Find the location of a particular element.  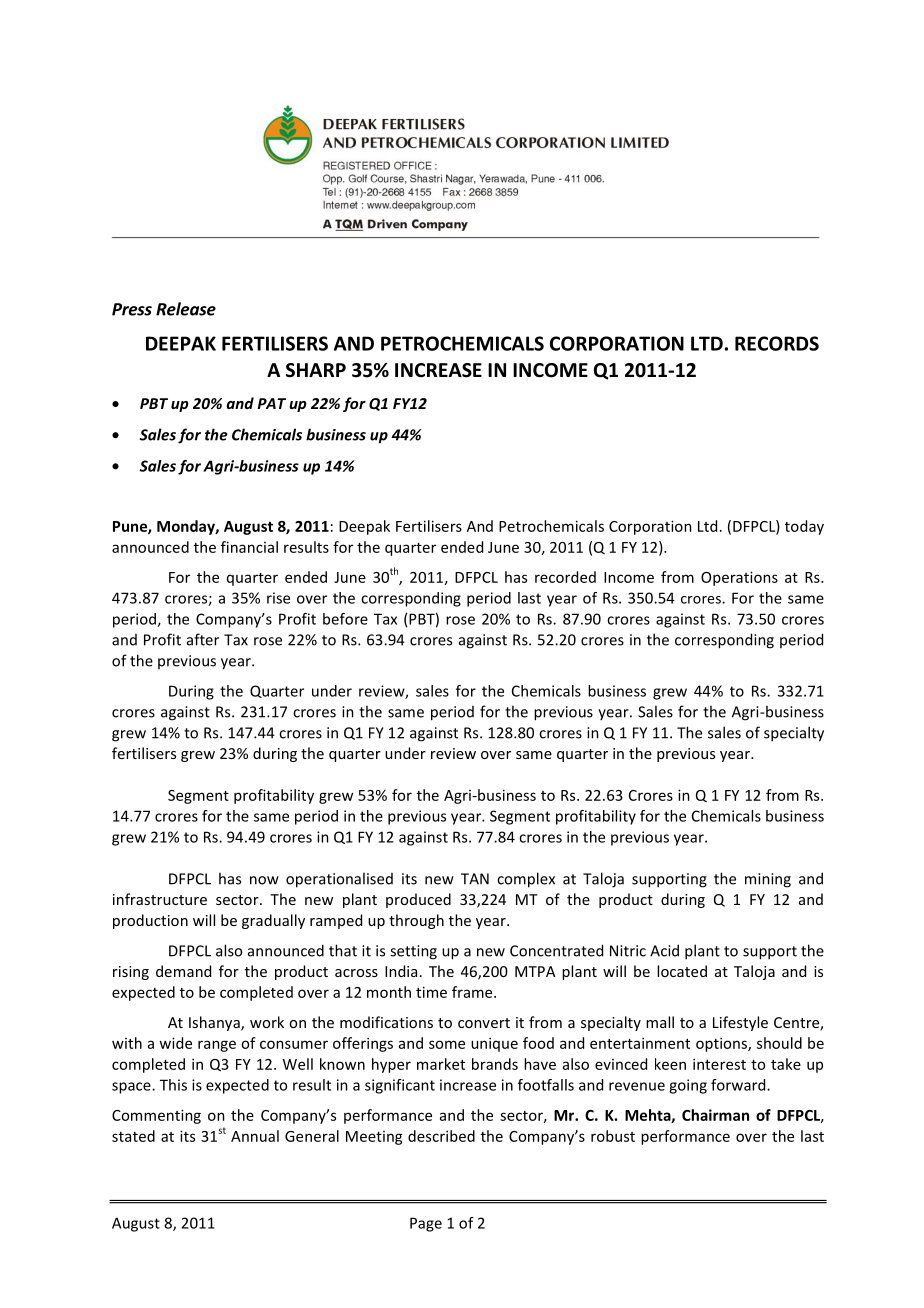

Operations is located at coordinates (739, 578).
